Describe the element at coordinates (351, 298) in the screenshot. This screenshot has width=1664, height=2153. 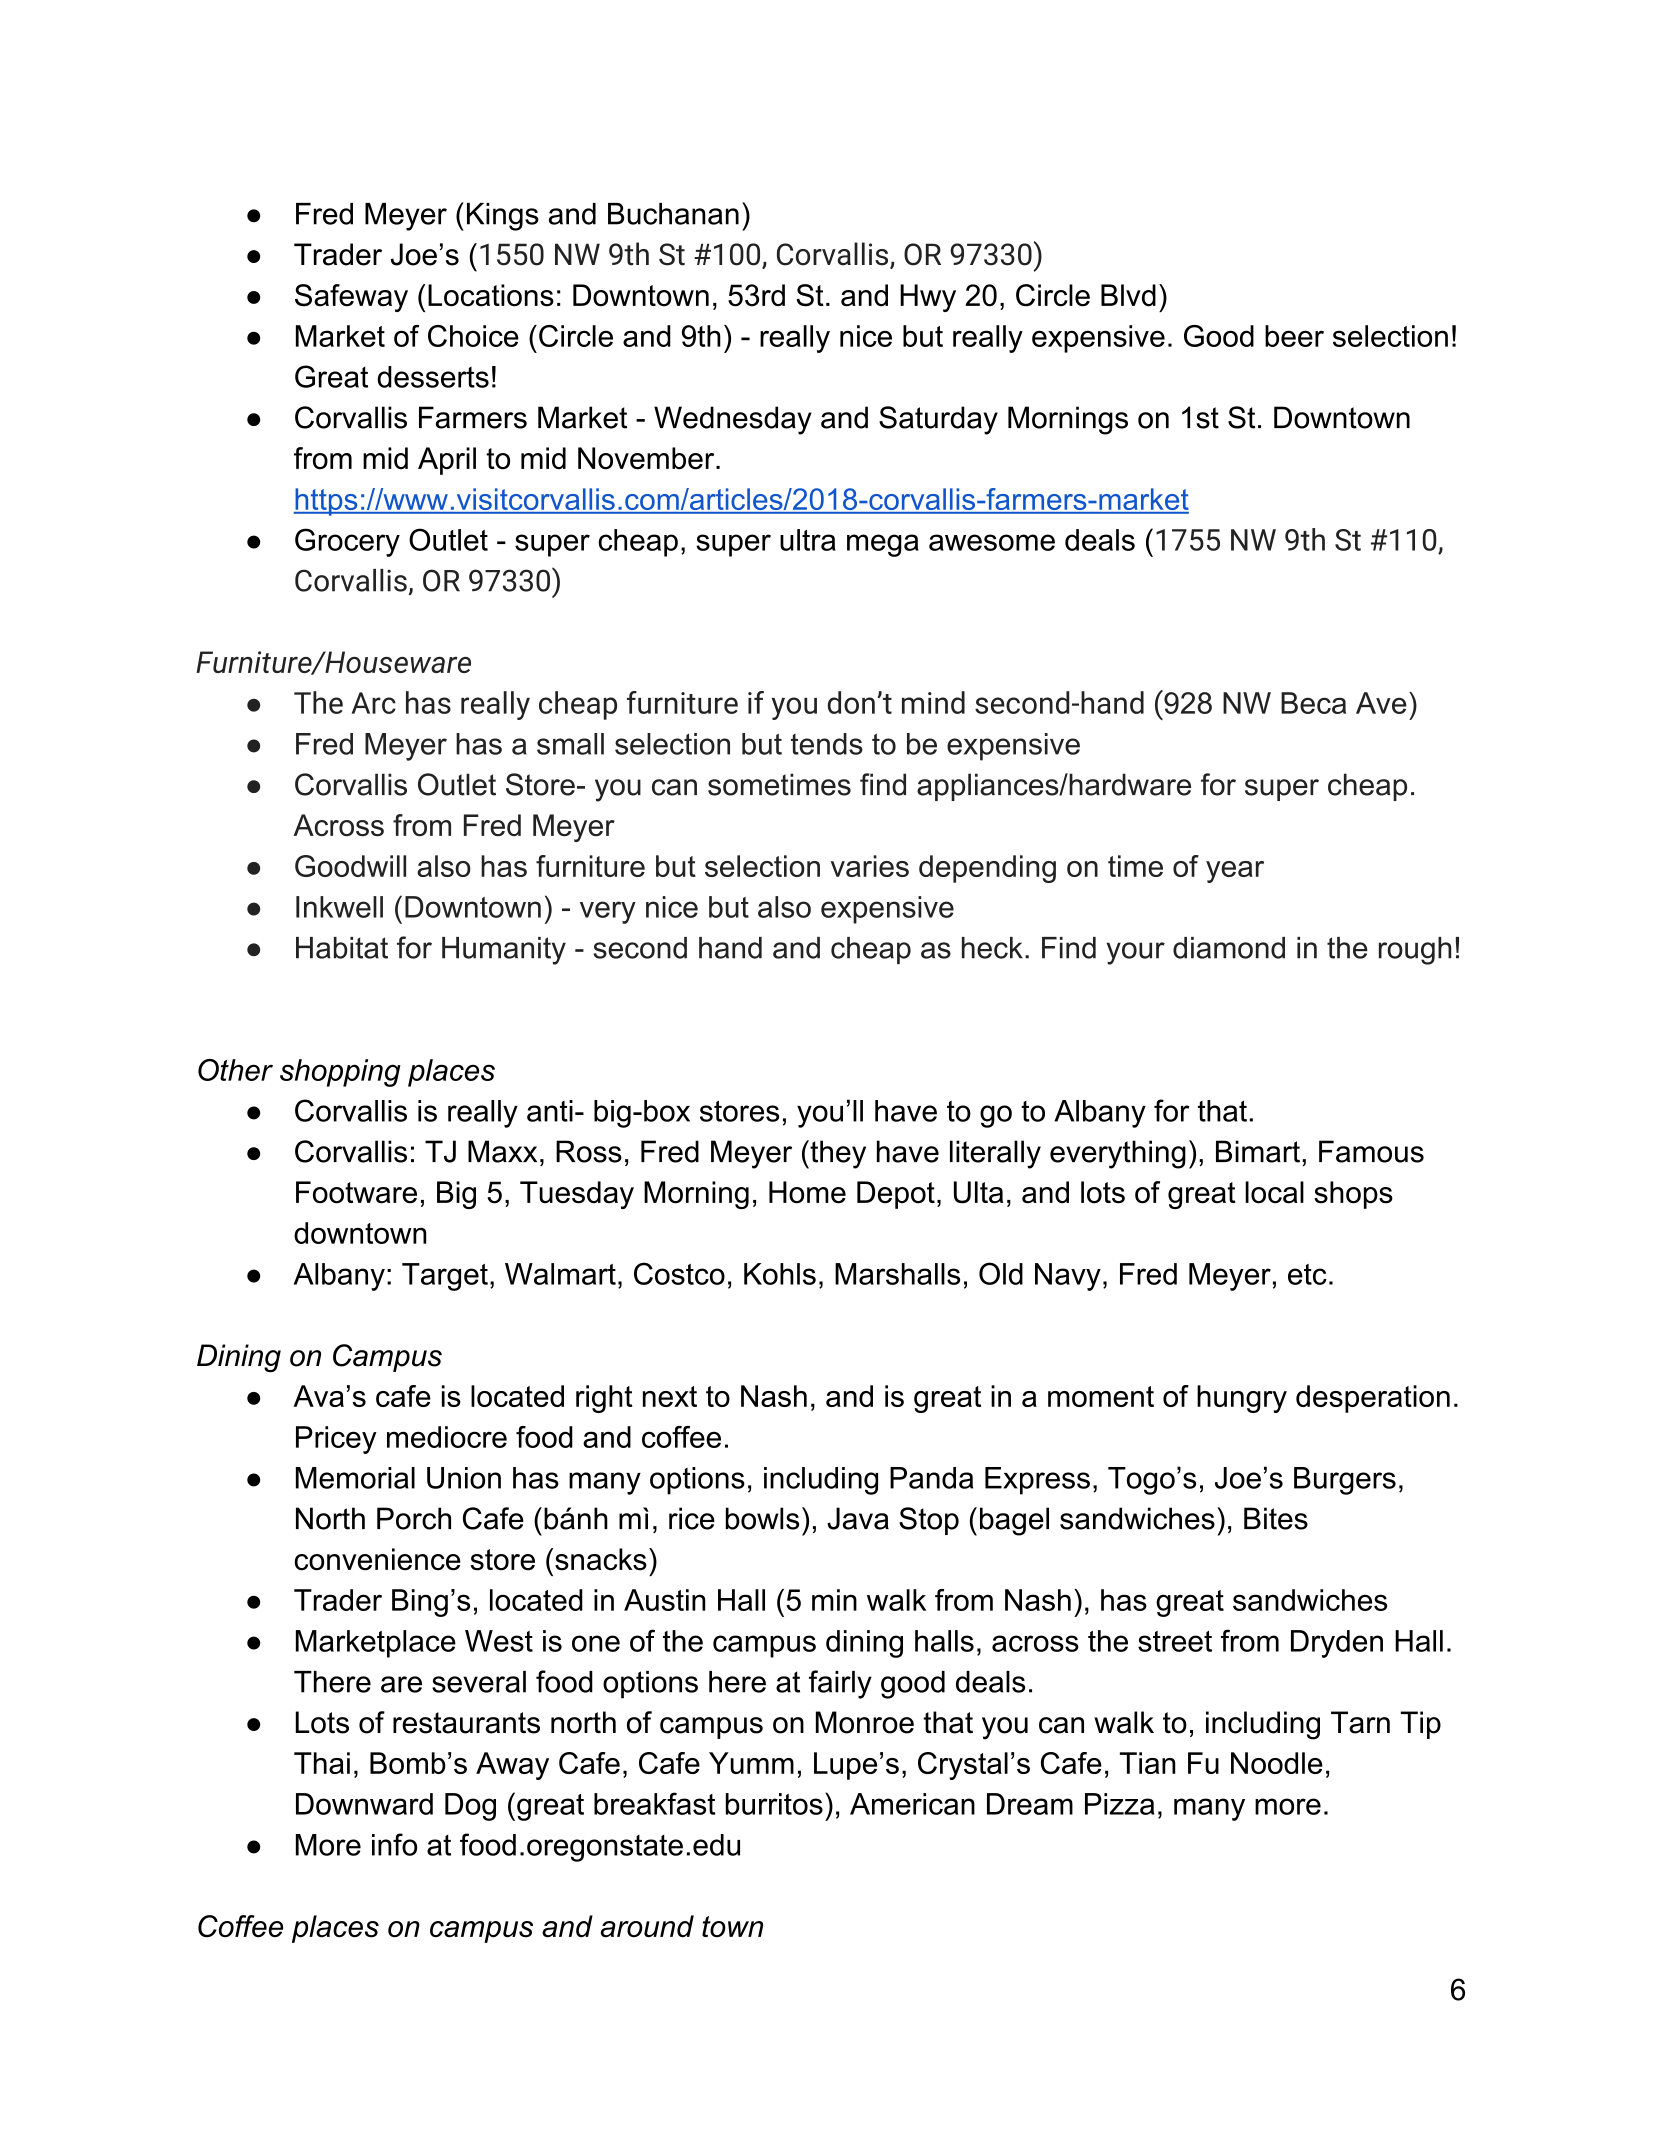
I see `Safeway` at that location.
